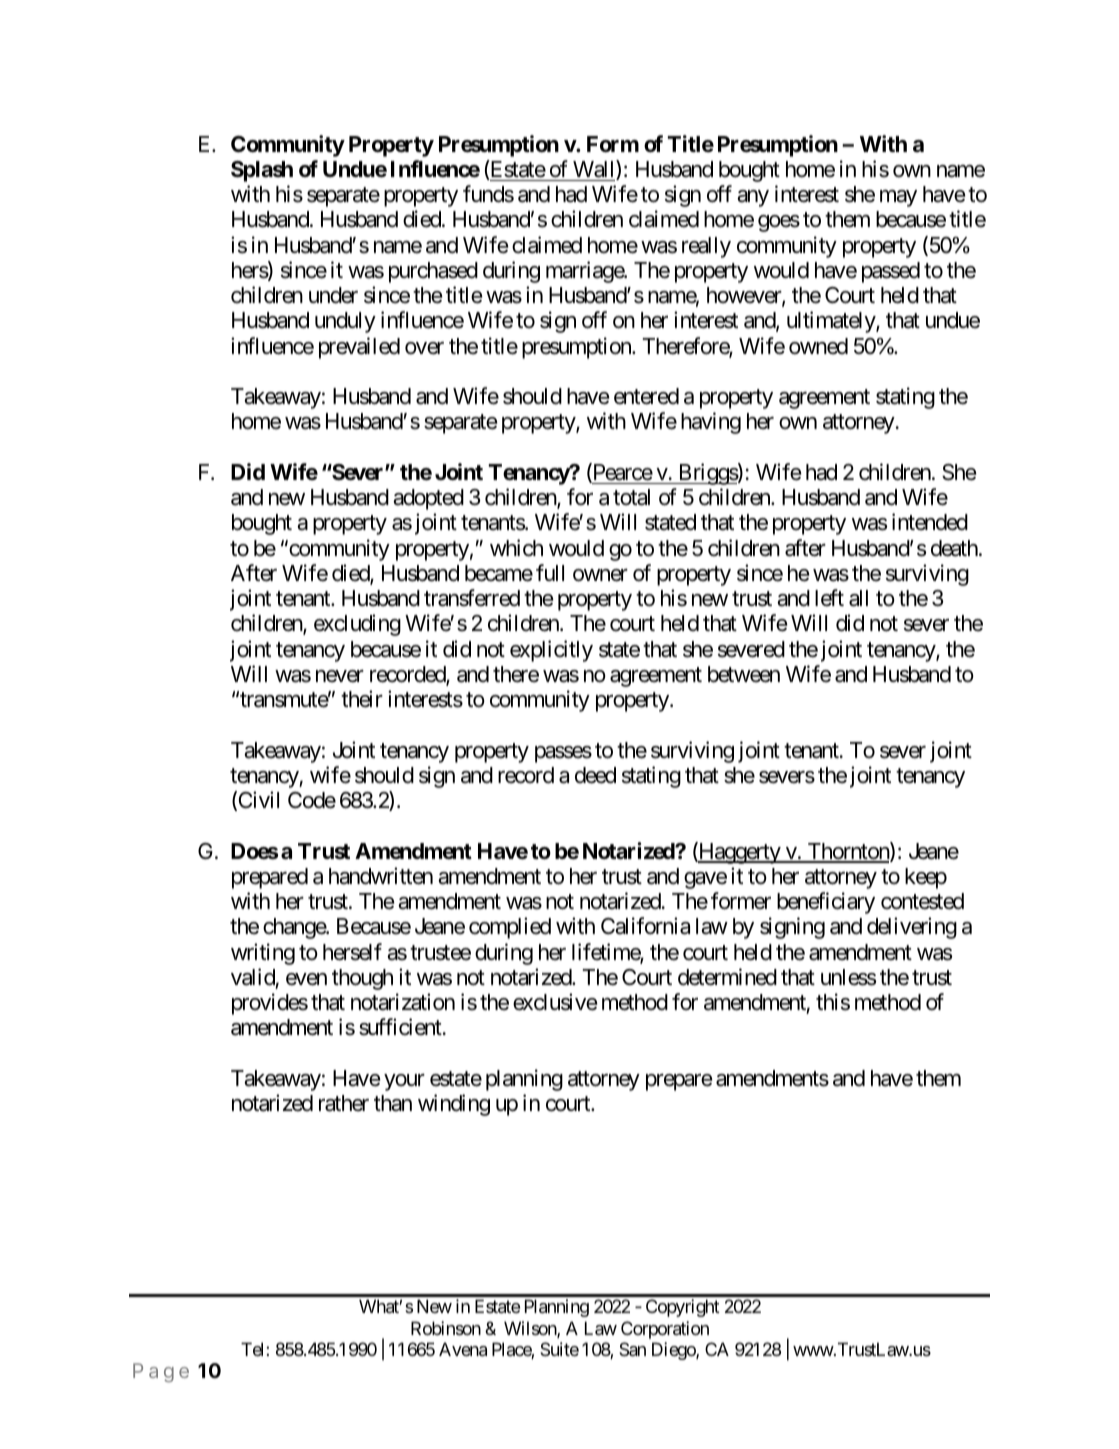 The width and height of the screenshot is (1119, 1449). I want to click on sufficient, so click(400, 1027).
